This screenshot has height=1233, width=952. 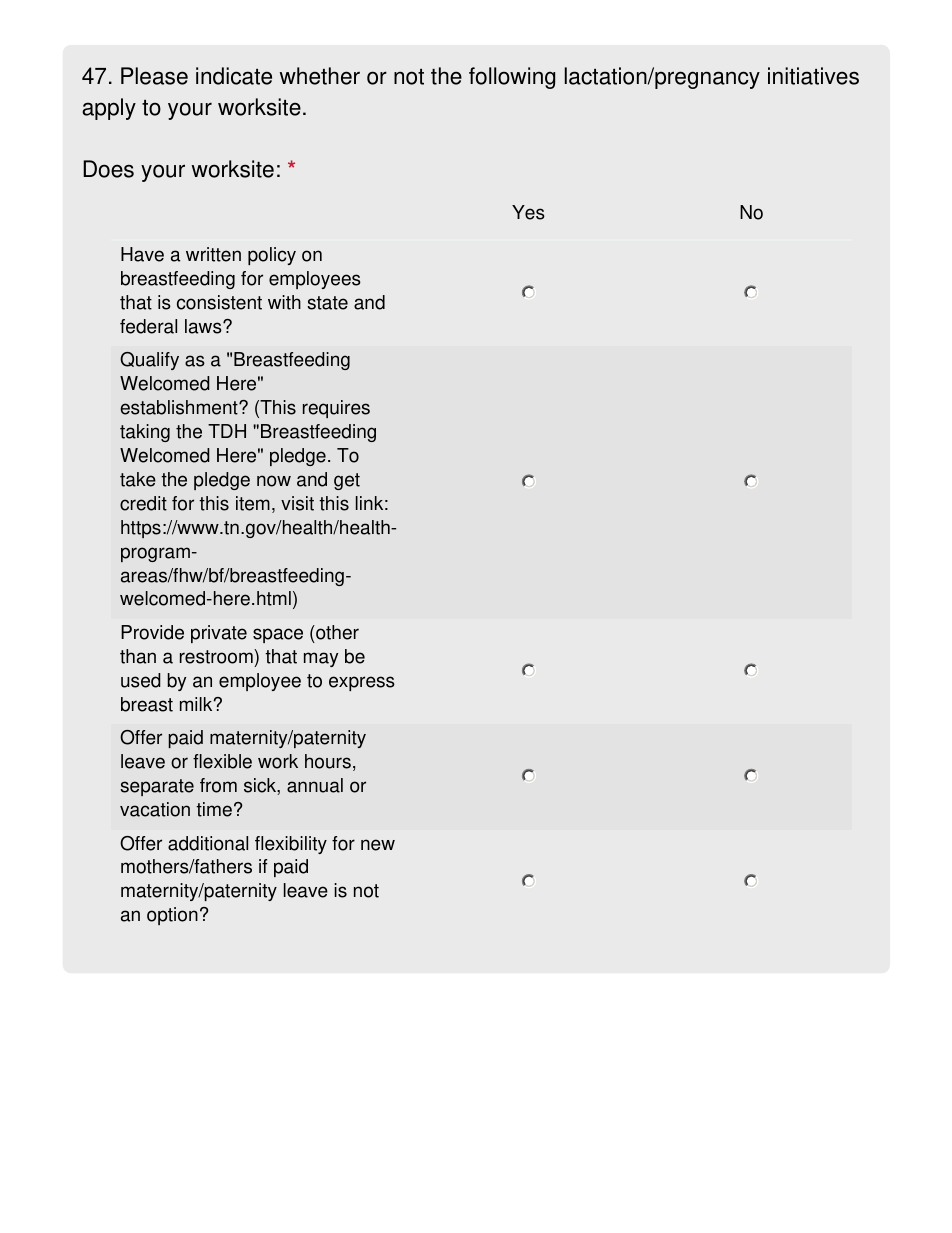 I want to click on initiatives, so click(x=813, y=76).
